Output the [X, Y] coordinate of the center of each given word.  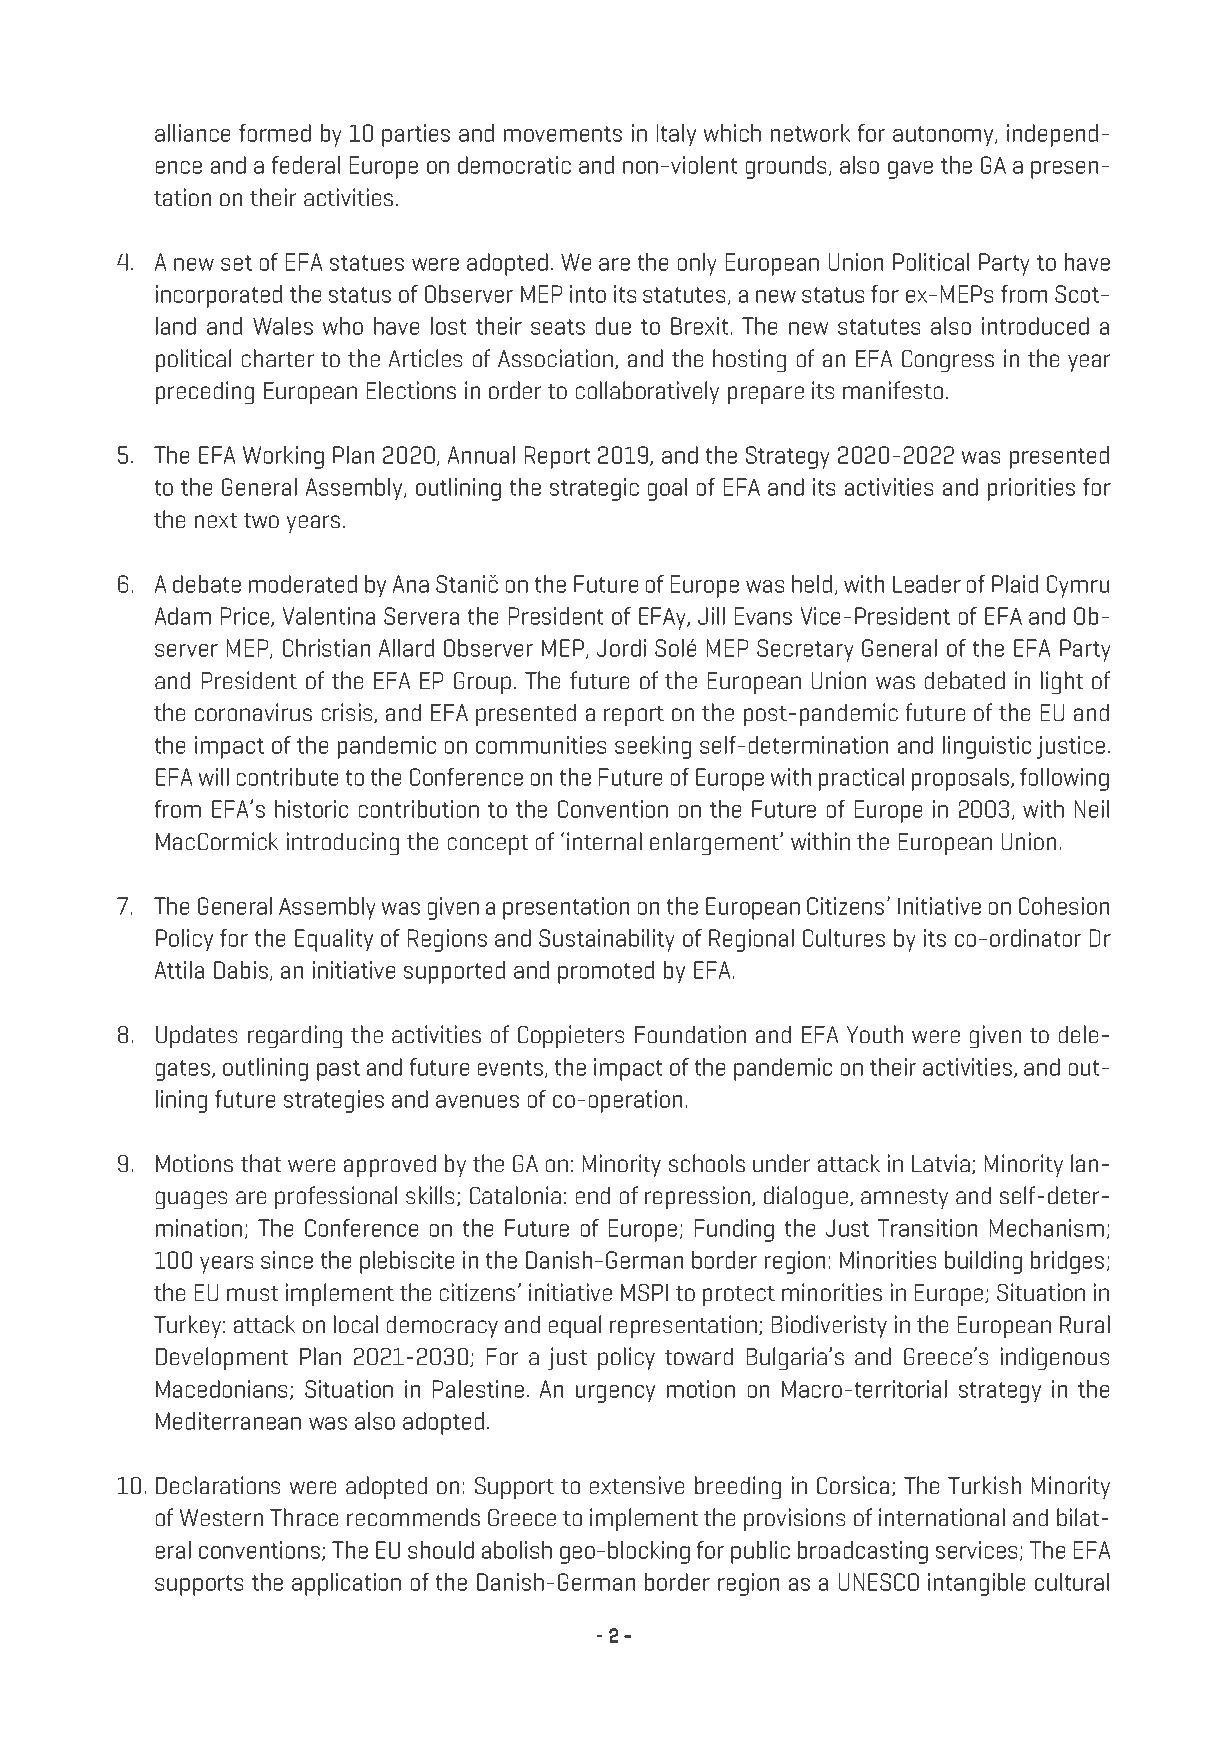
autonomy [944, 136]
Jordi [621, 648]
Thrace [304, 1517]
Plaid [1015, 584]
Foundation [690, 1034]
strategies [334, 1101]
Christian [326, 648]
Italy [676, 135]
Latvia [941, 1163]
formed [275, 133]
